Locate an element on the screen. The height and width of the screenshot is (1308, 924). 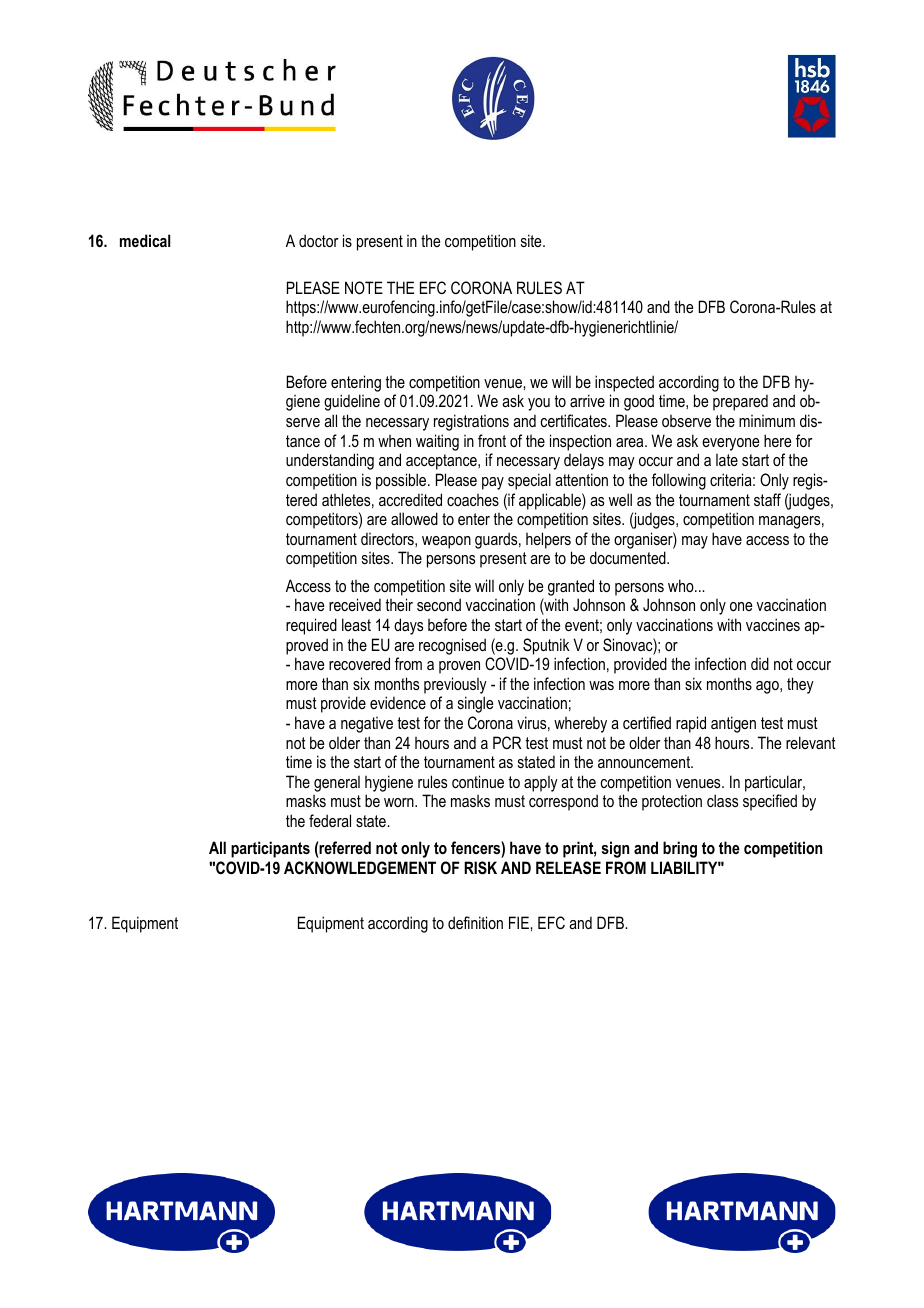
recovered is located at coordinates (359, 663).
